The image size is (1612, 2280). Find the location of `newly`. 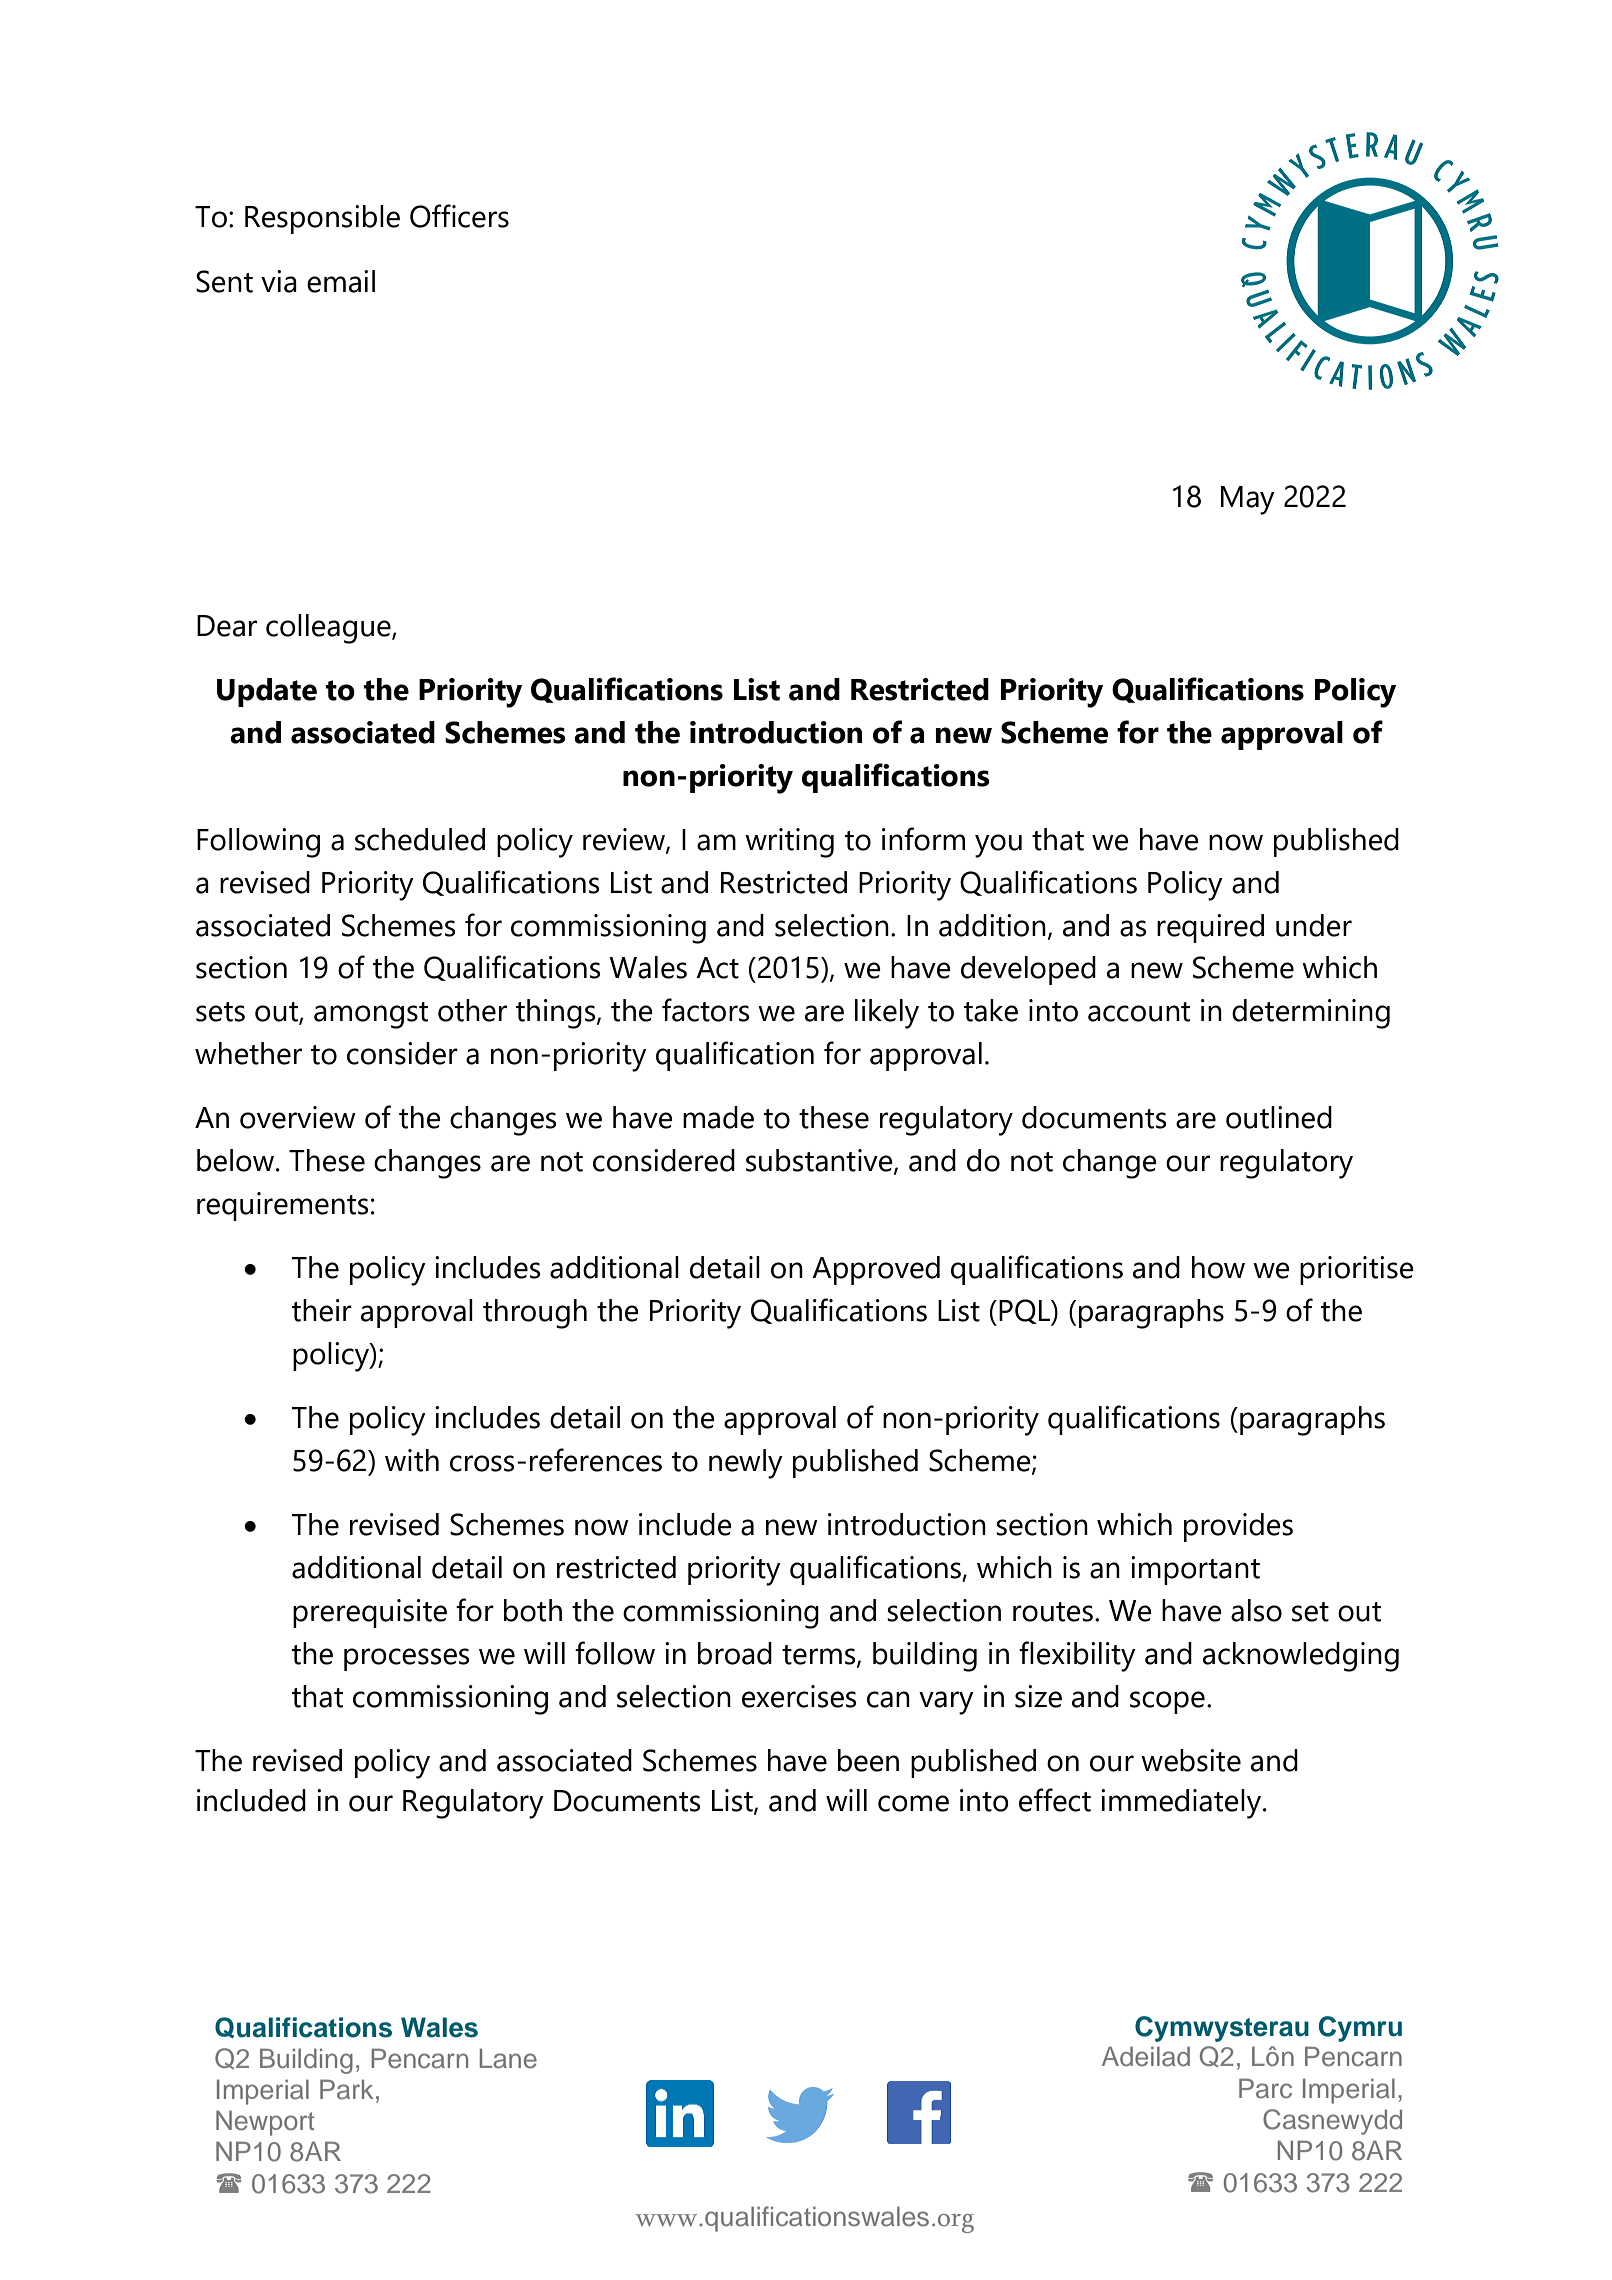

newly is located at coordinates (746, 1464).
